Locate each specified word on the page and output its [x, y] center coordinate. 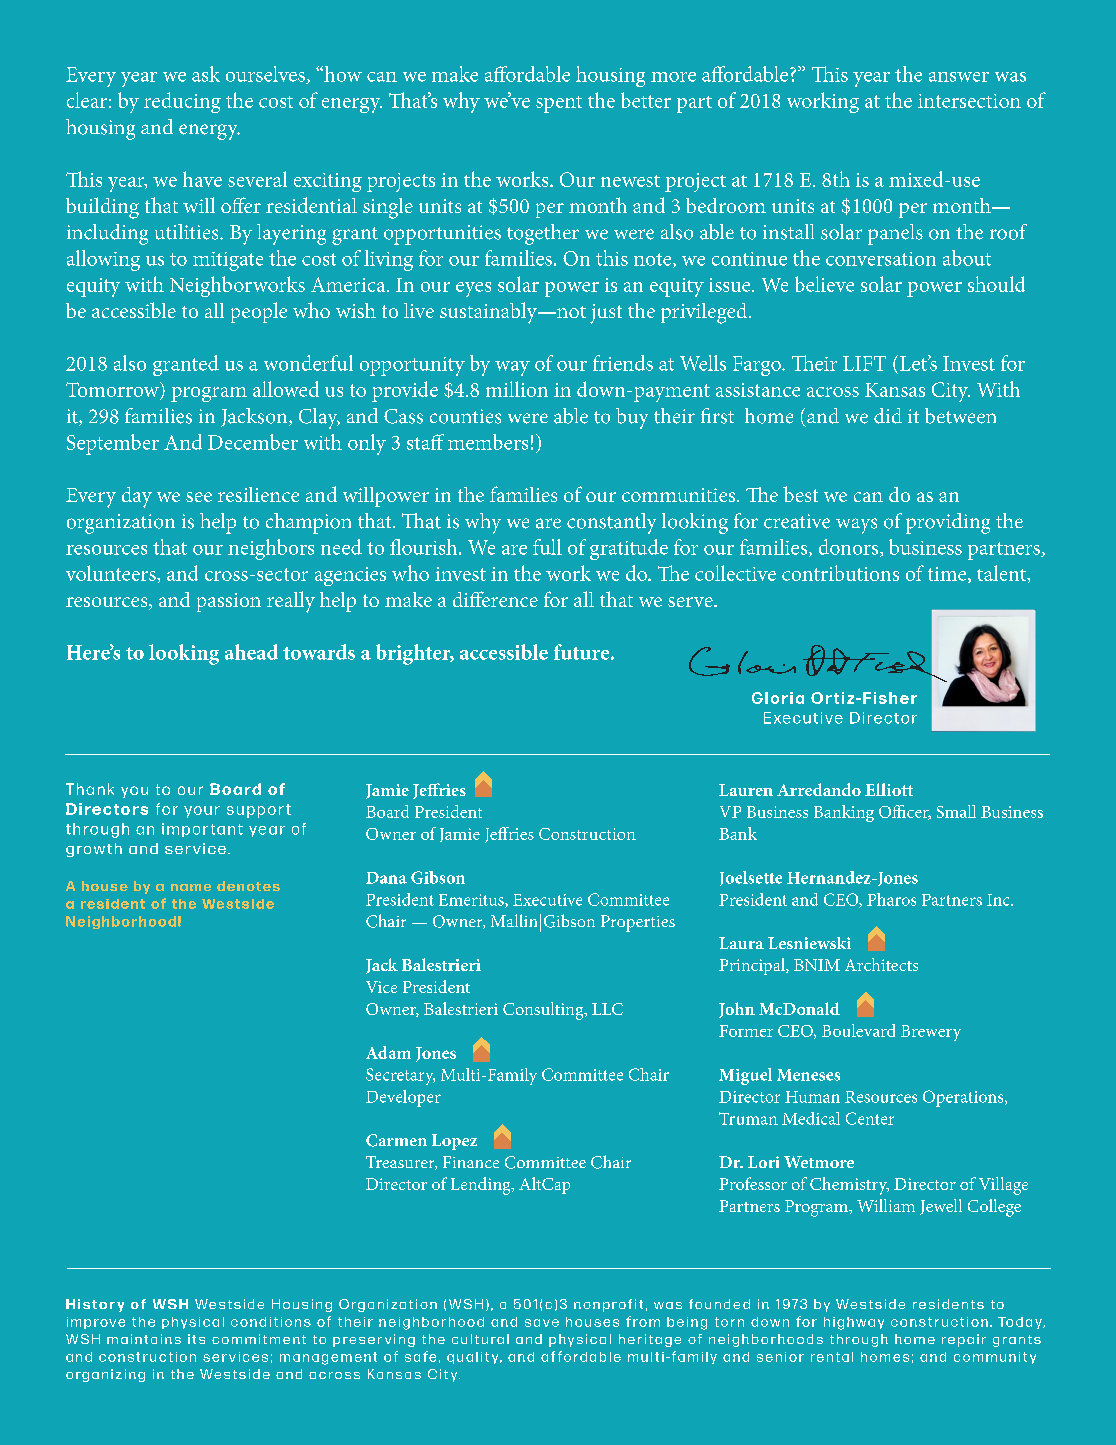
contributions [840, 573]
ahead [251, 652]
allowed [286, 389]
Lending [482, 1186]
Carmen [396, 1140]
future [583, 652]
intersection [969, 101]
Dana [386, 878]
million [517, 389]
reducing [182, 102]
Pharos [891, 899]
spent [559, 104]
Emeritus [472, 901]
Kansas [895, 390]
